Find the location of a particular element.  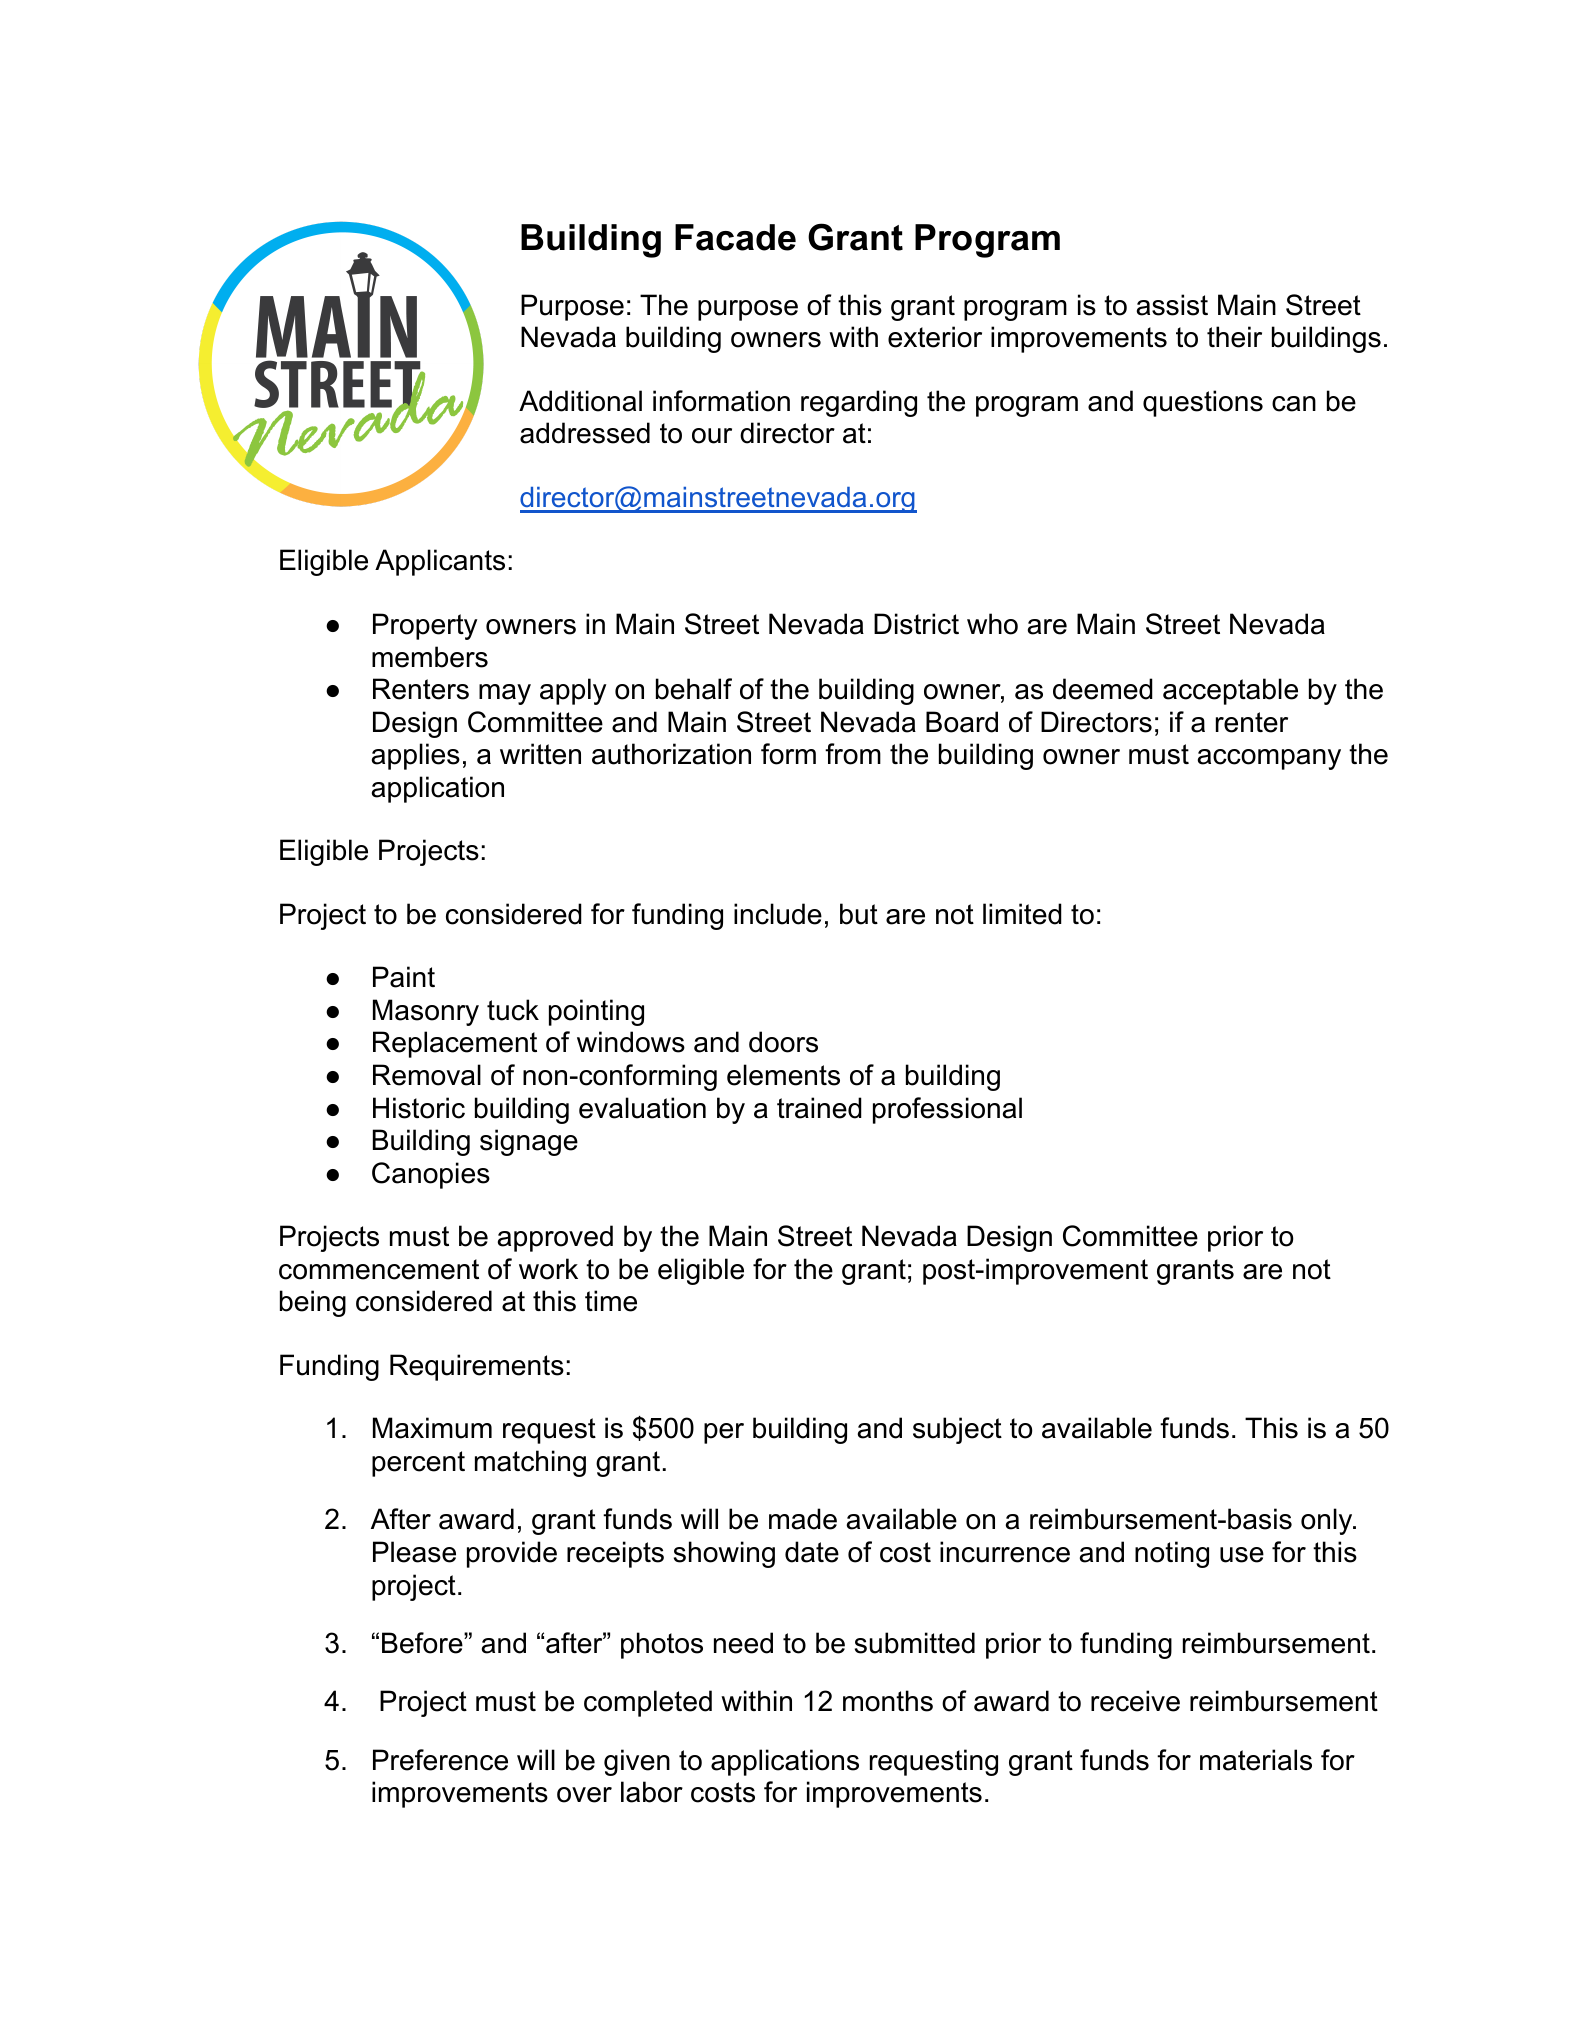

months is located at coordinates (888, 1701).
